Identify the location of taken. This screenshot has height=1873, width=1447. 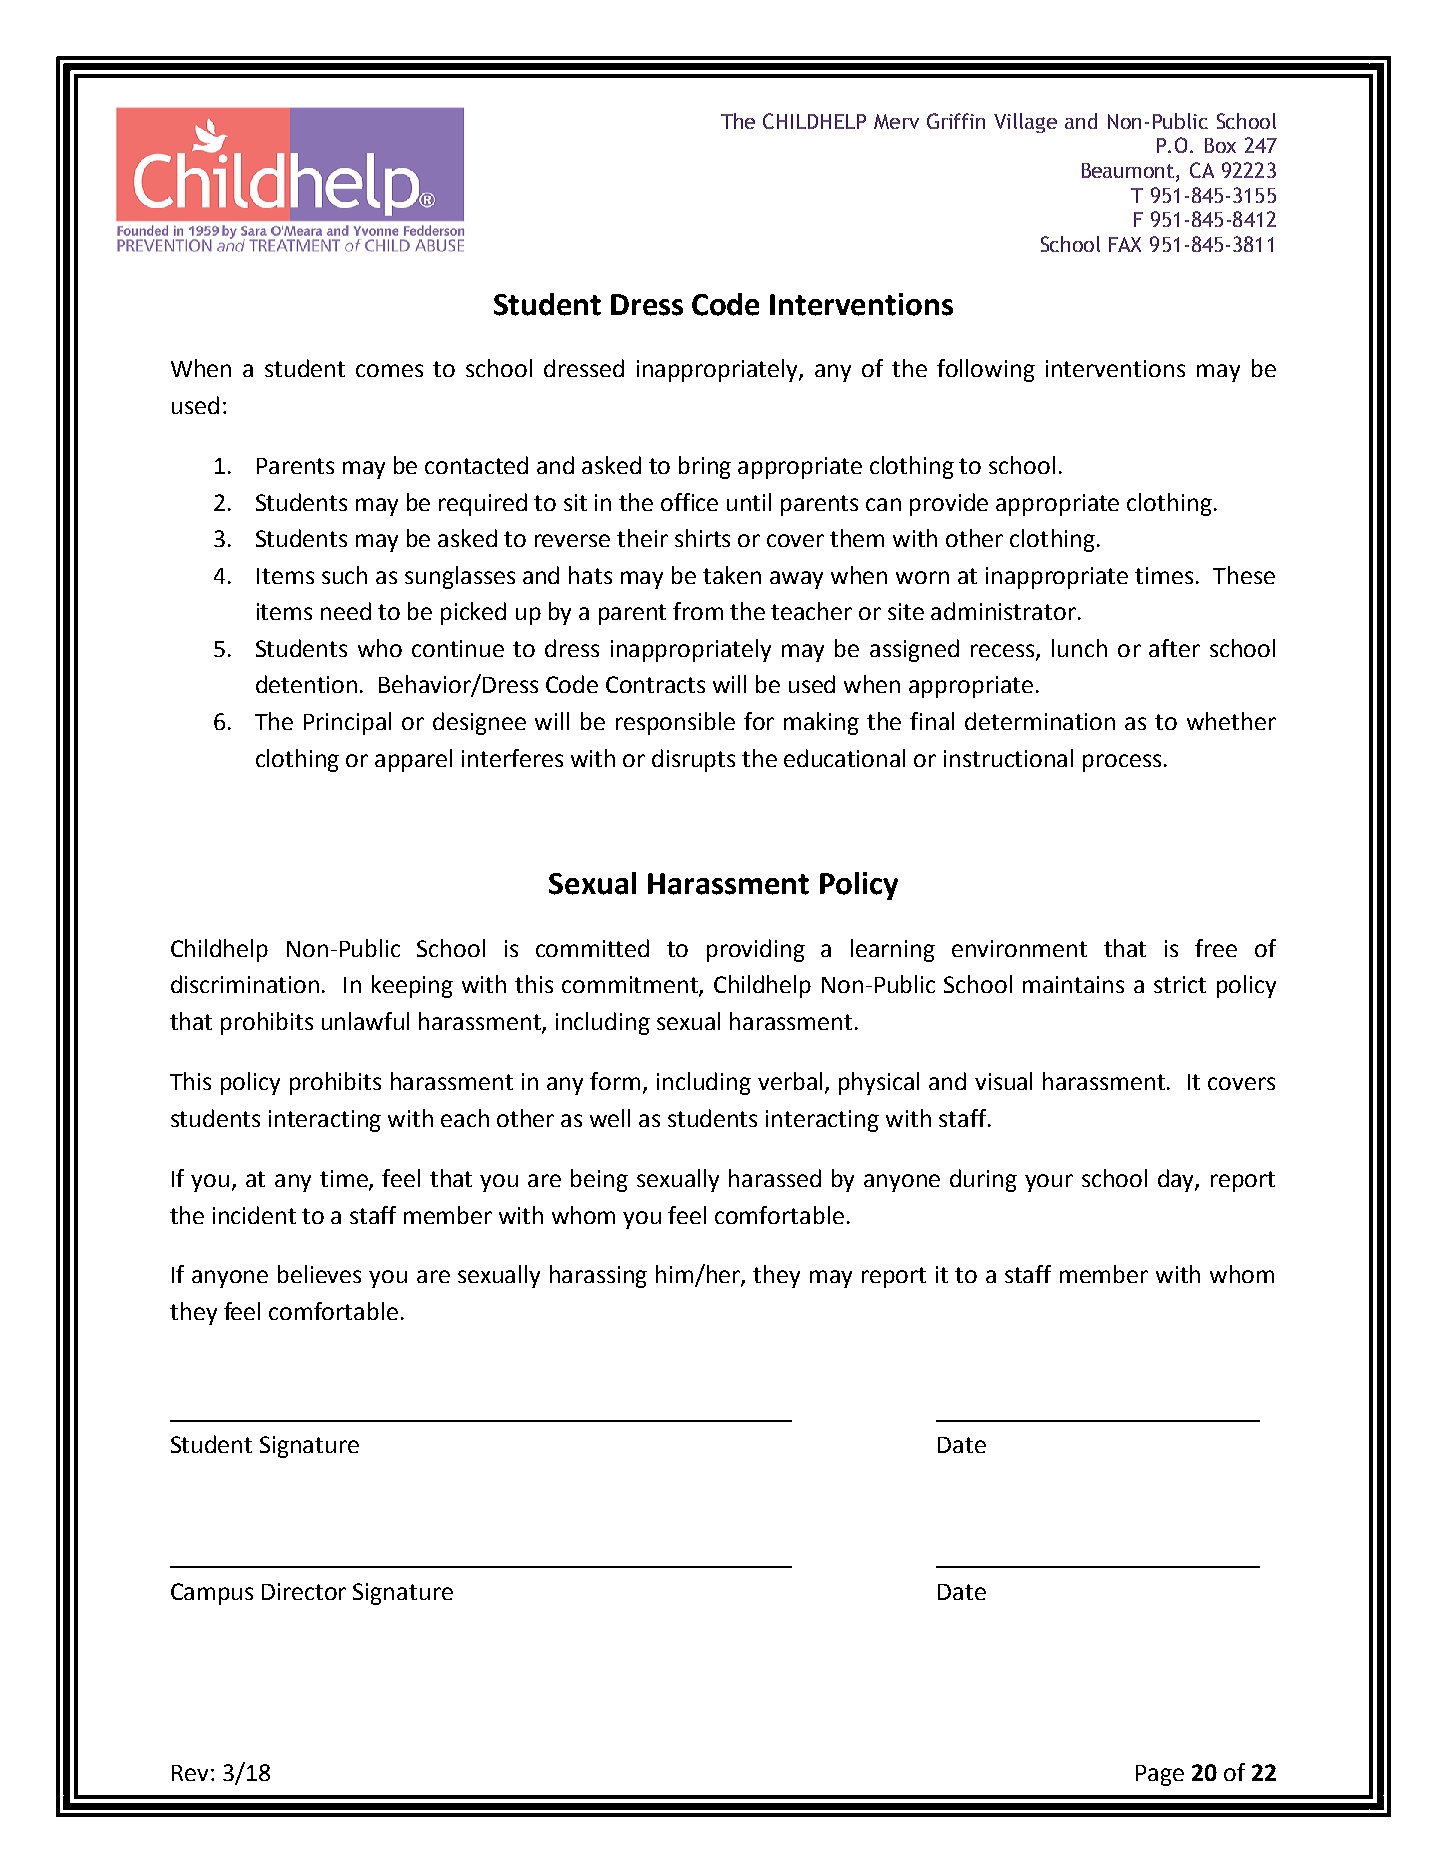
(732, 575).
